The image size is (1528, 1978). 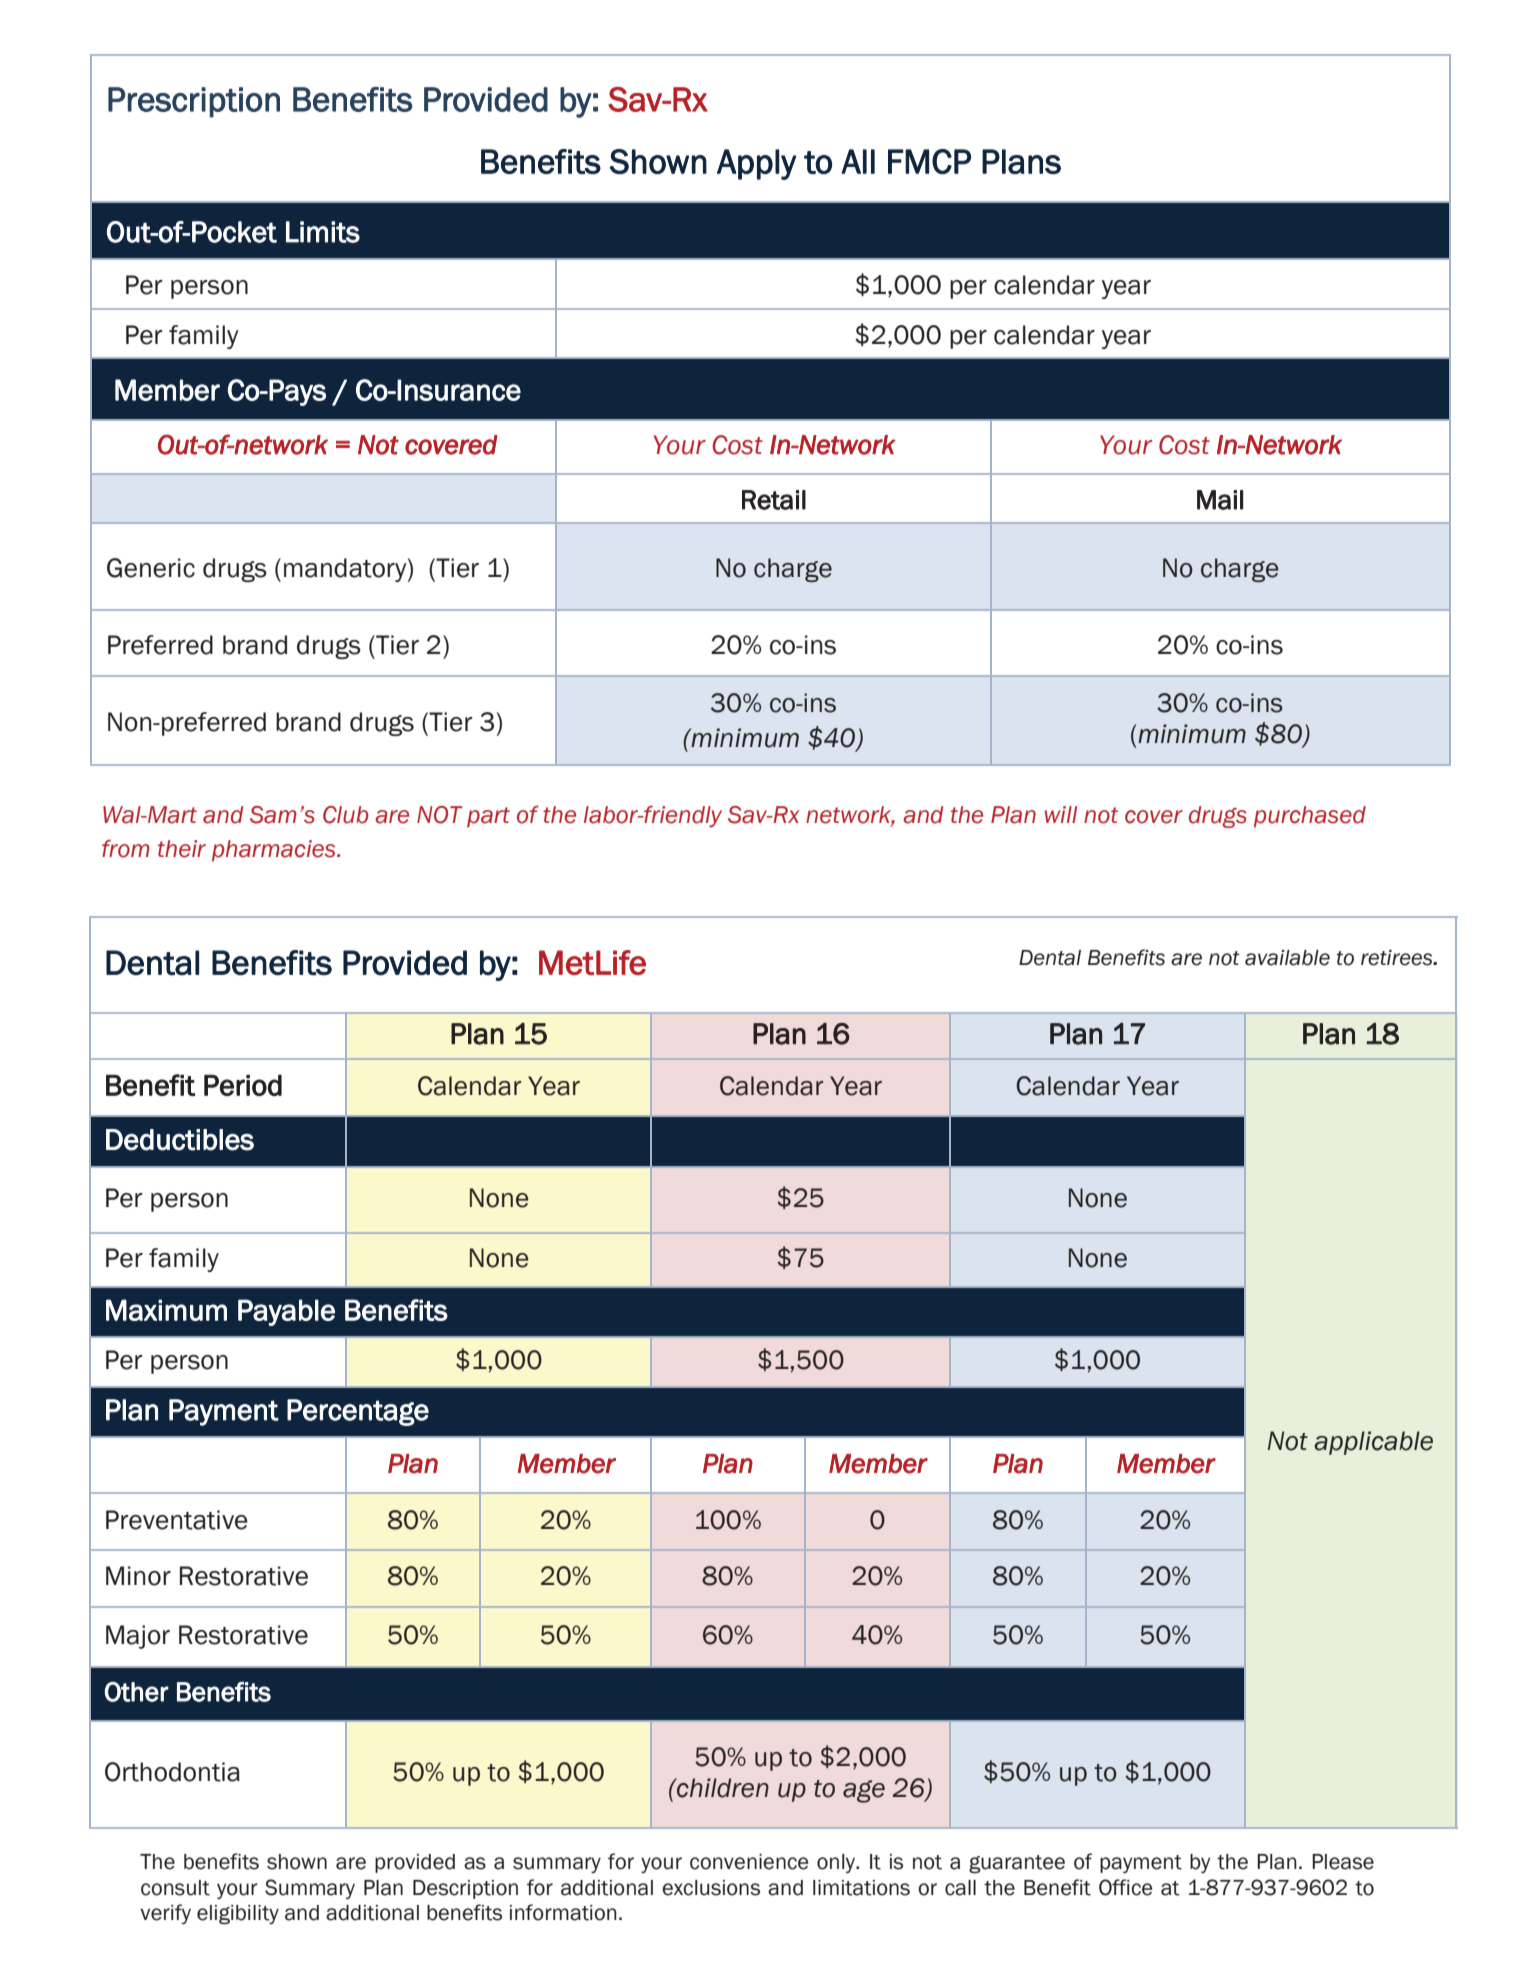 What do you see at coordinates (194, 102) in the image?
I see `Prescription` at bounding box center [194, 102].
